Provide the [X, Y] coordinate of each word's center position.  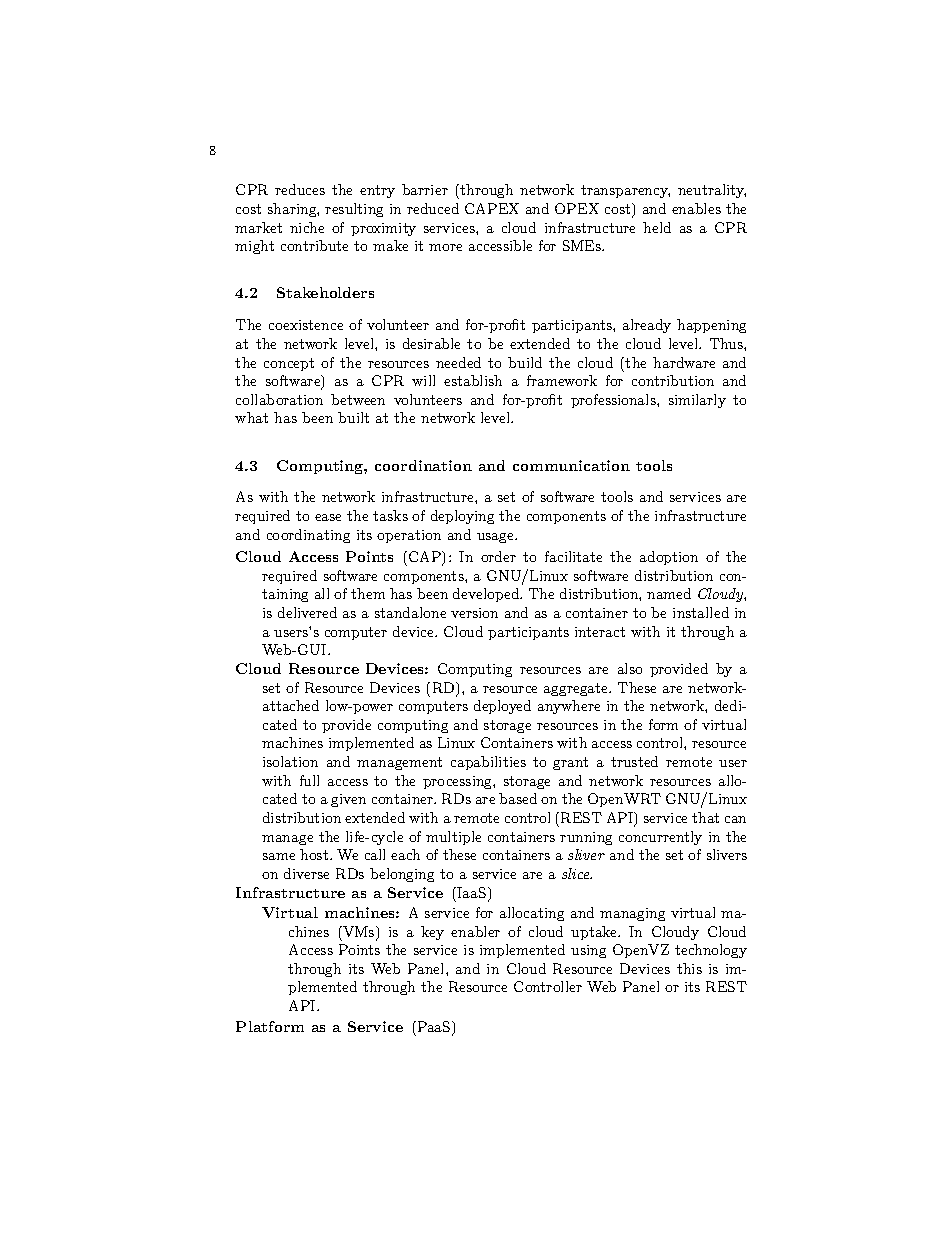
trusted [634, 761]
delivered [307, 612]
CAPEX [492, 208]
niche [307, 227]
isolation [290, 761]
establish [473, 380]
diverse [306, 873]
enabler [475, 931]
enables [696, 208]
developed [487, 595]
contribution [673, 380]
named [669, 593]
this [689, 968]
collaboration [279, 399]
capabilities [488, 763]
